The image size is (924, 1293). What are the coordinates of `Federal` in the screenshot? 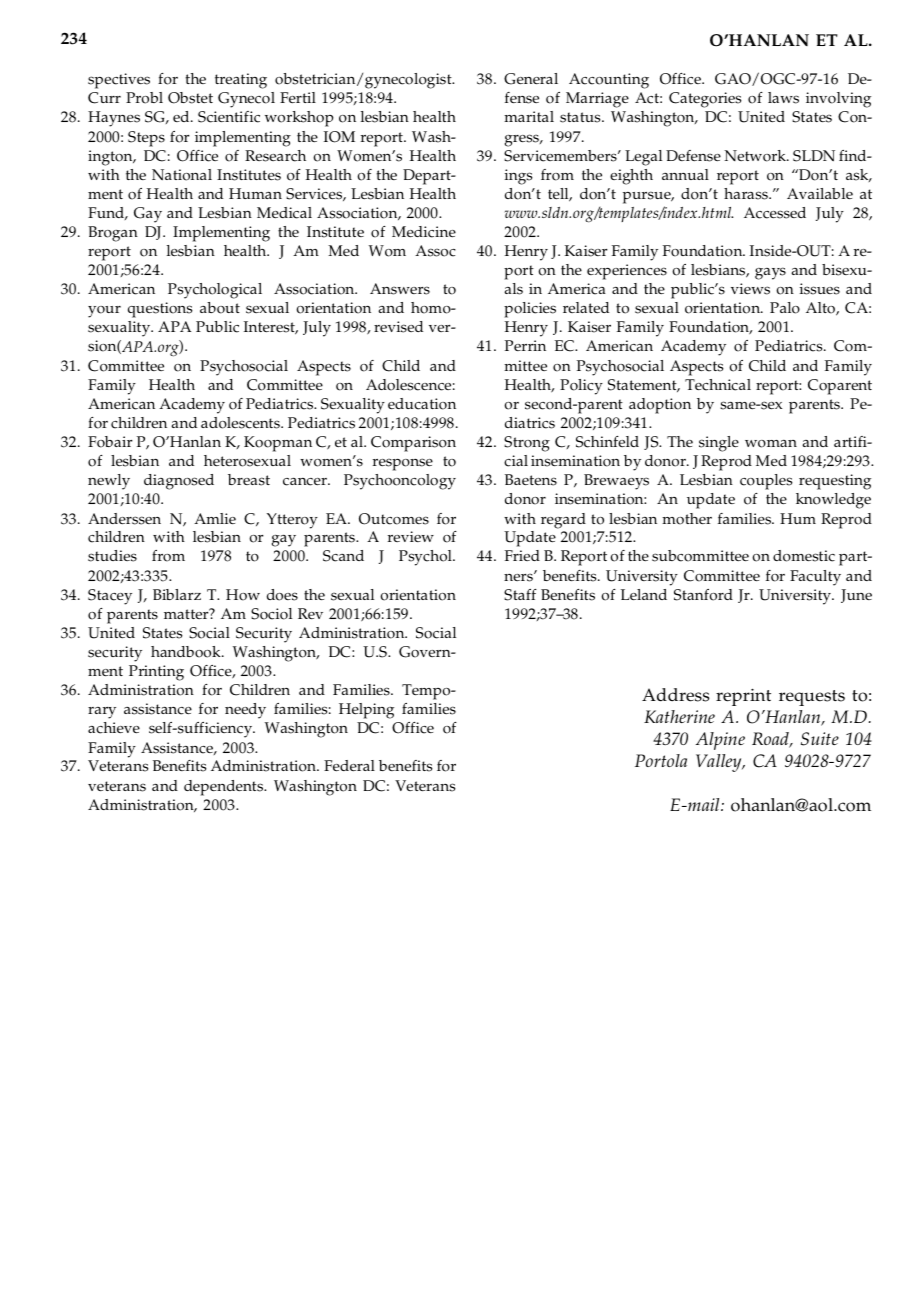 It's located at (349, 765).
